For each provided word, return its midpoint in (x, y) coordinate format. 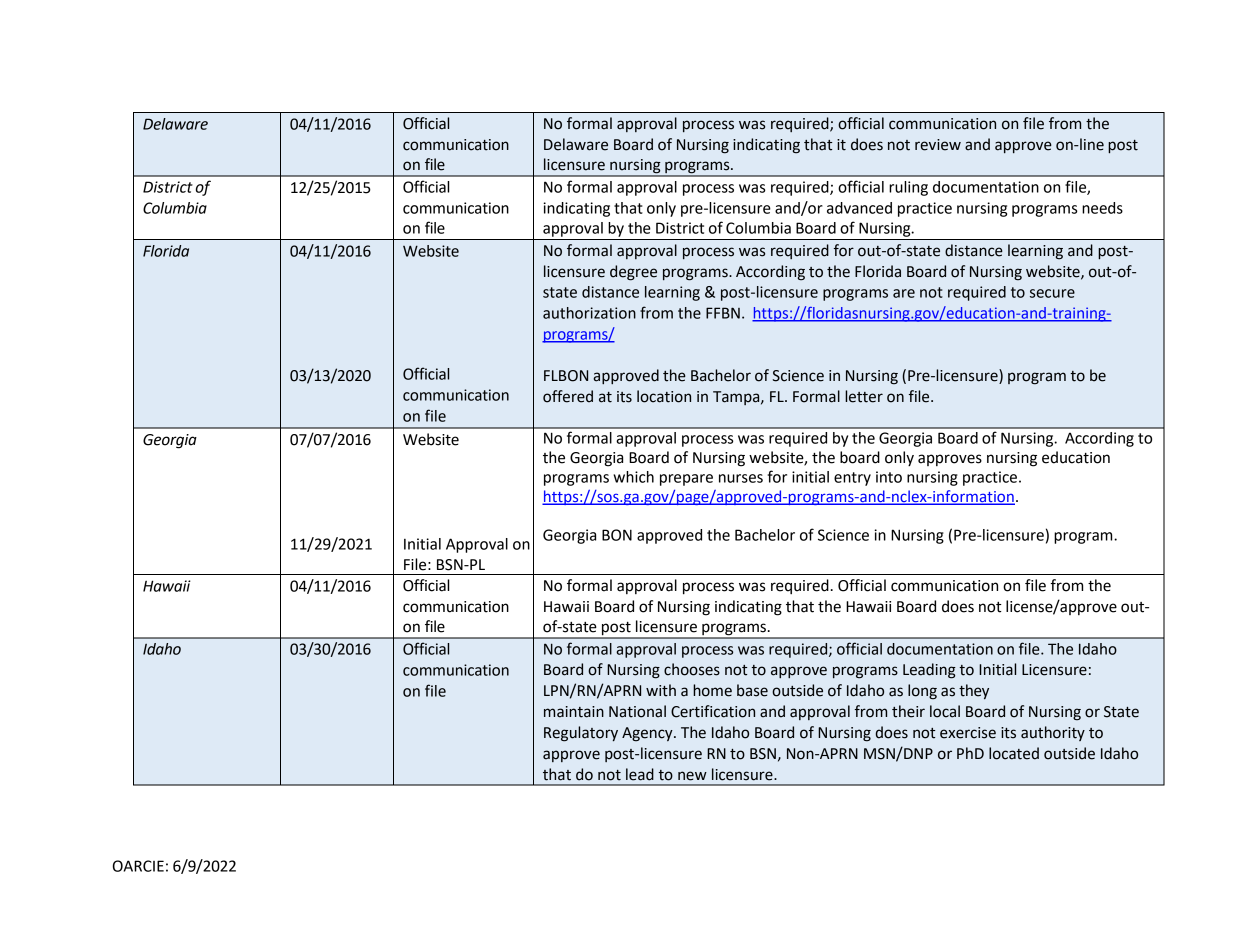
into (889, 477)
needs (1102, 208)
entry (852, 479)
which (633, 477)
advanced (859, 208)
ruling (908, 188)
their (908, 711)
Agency (648, 734)
